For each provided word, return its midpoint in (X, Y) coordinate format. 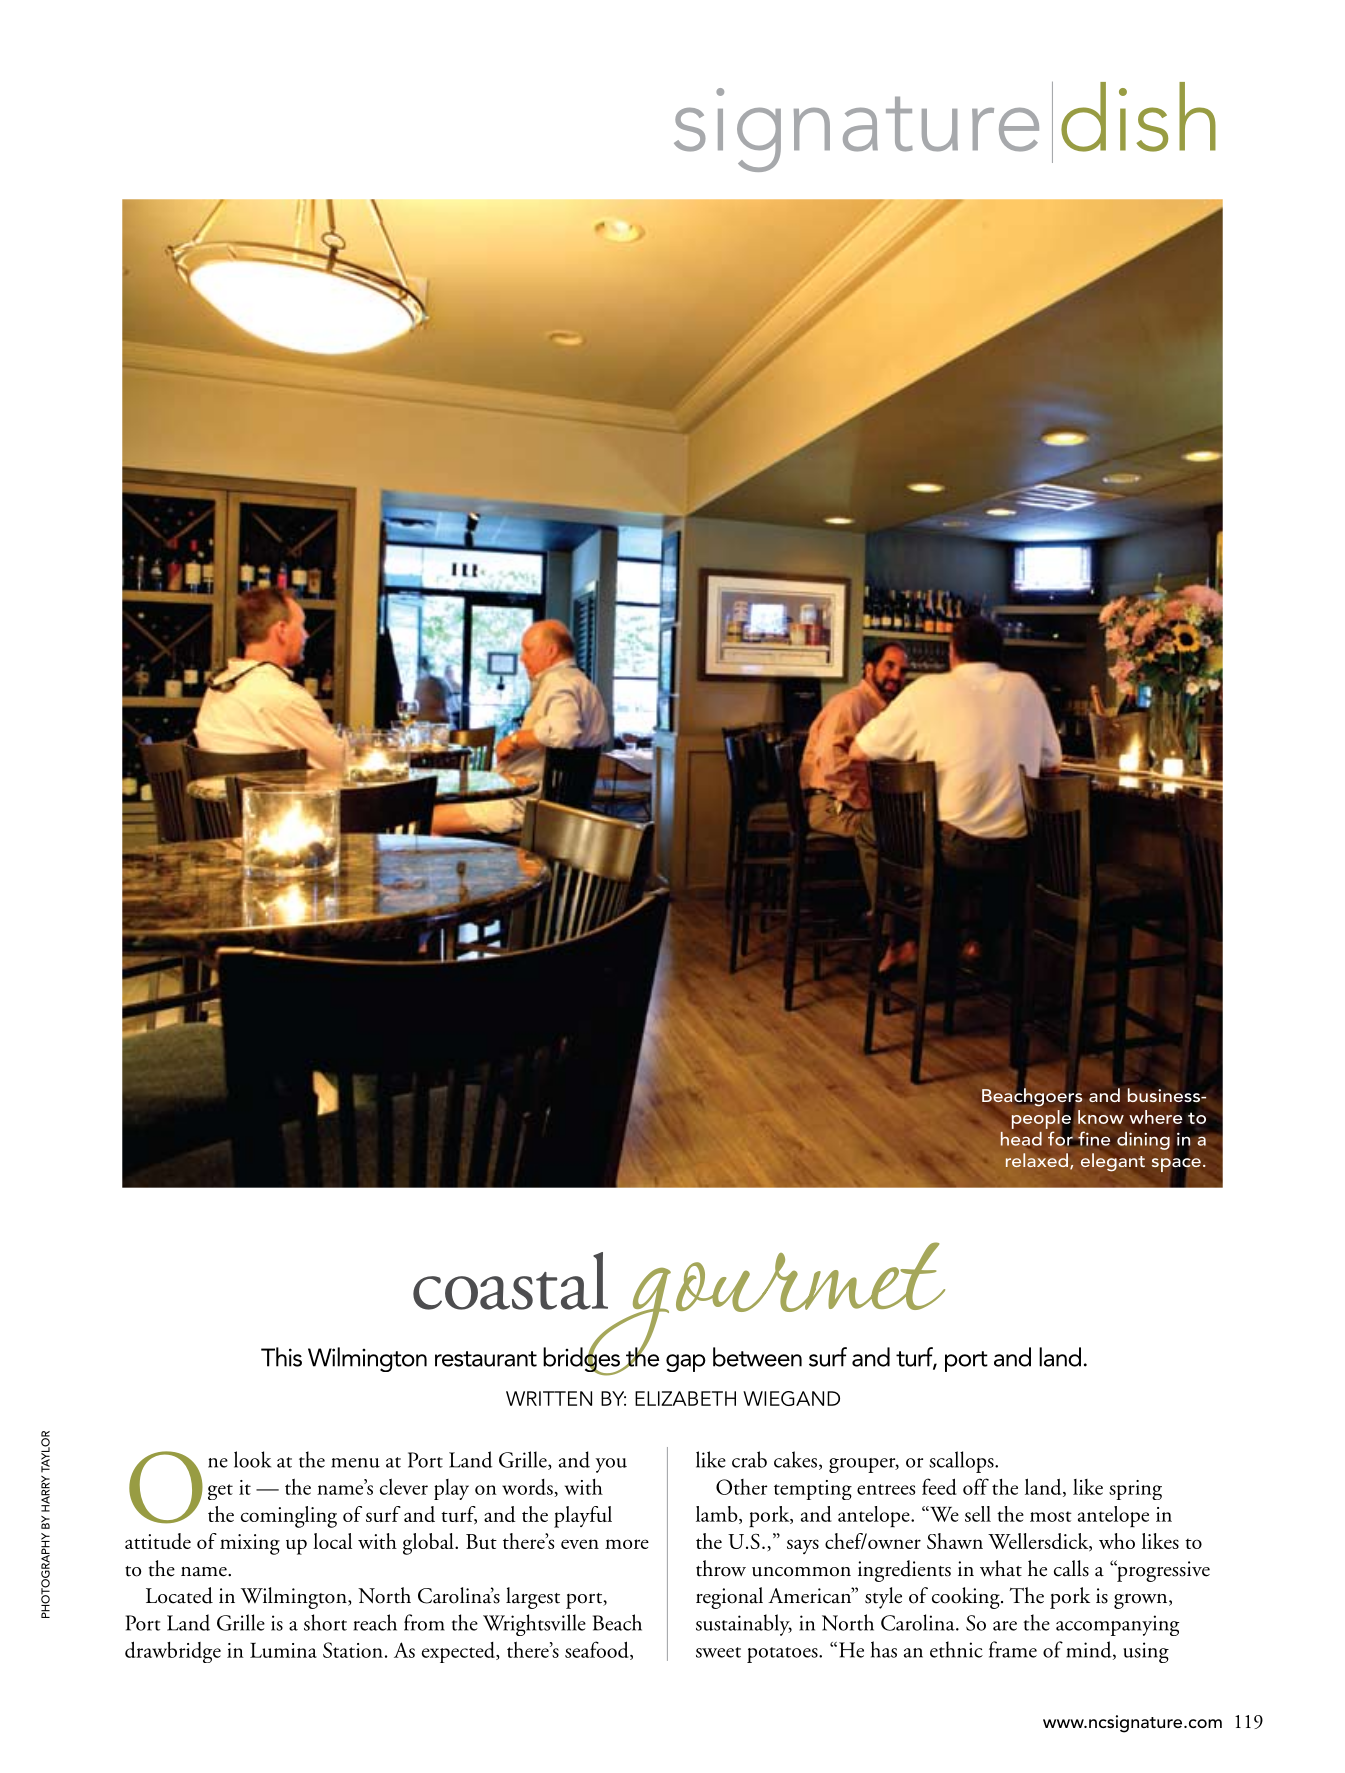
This (281, 1357)
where (1155, 1117)
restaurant (486, 1359)
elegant (1113, 1162)
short (325, 1622)
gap (686, 1363)
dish (1138, 117)
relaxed (1037, 1160)
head (1021, 1139)
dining (1143, 1141)
